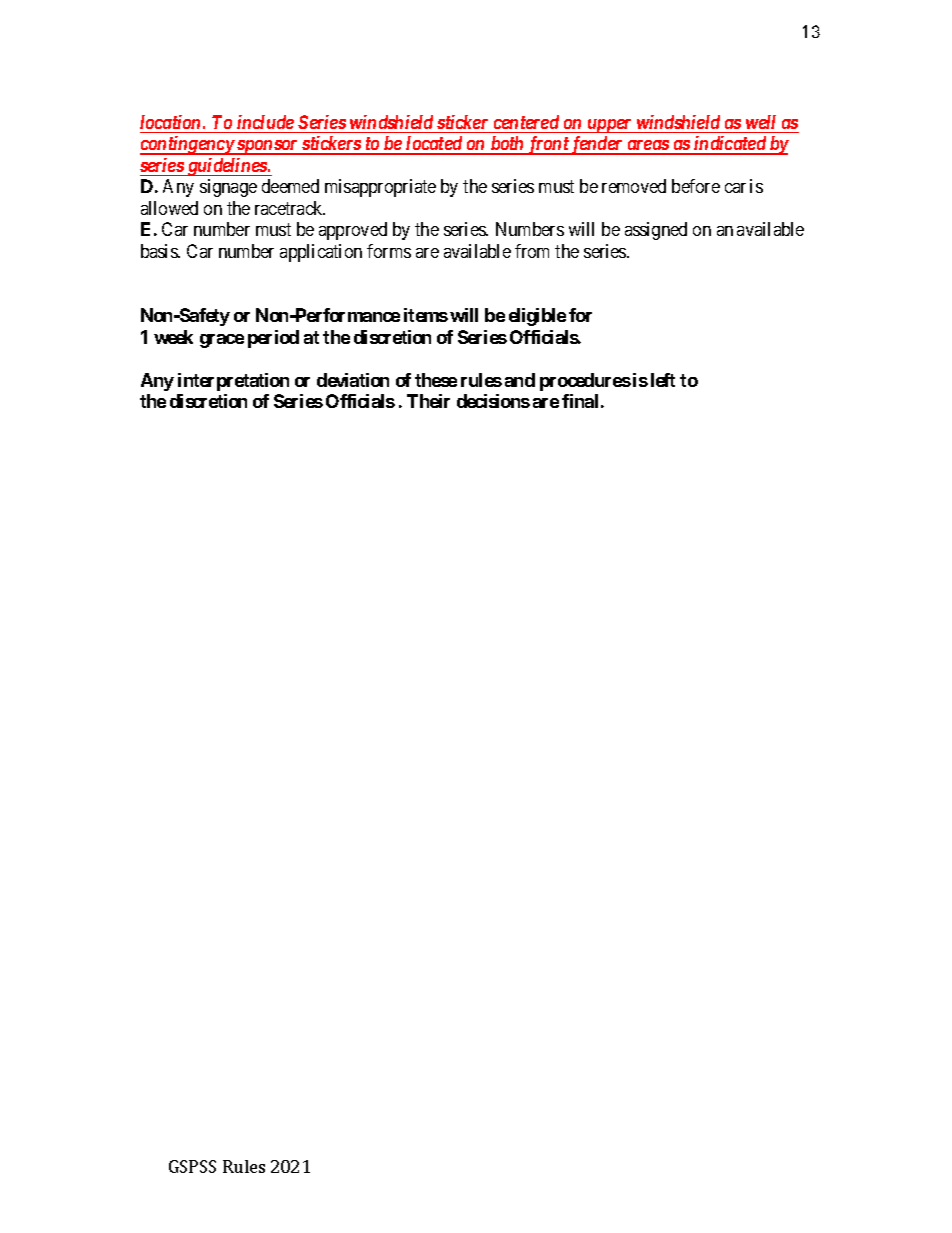 This document has height=1233, width=952. What do you see at coordinates (265, 122) in the document?
I see `include` at bounding box center [265, 122].
